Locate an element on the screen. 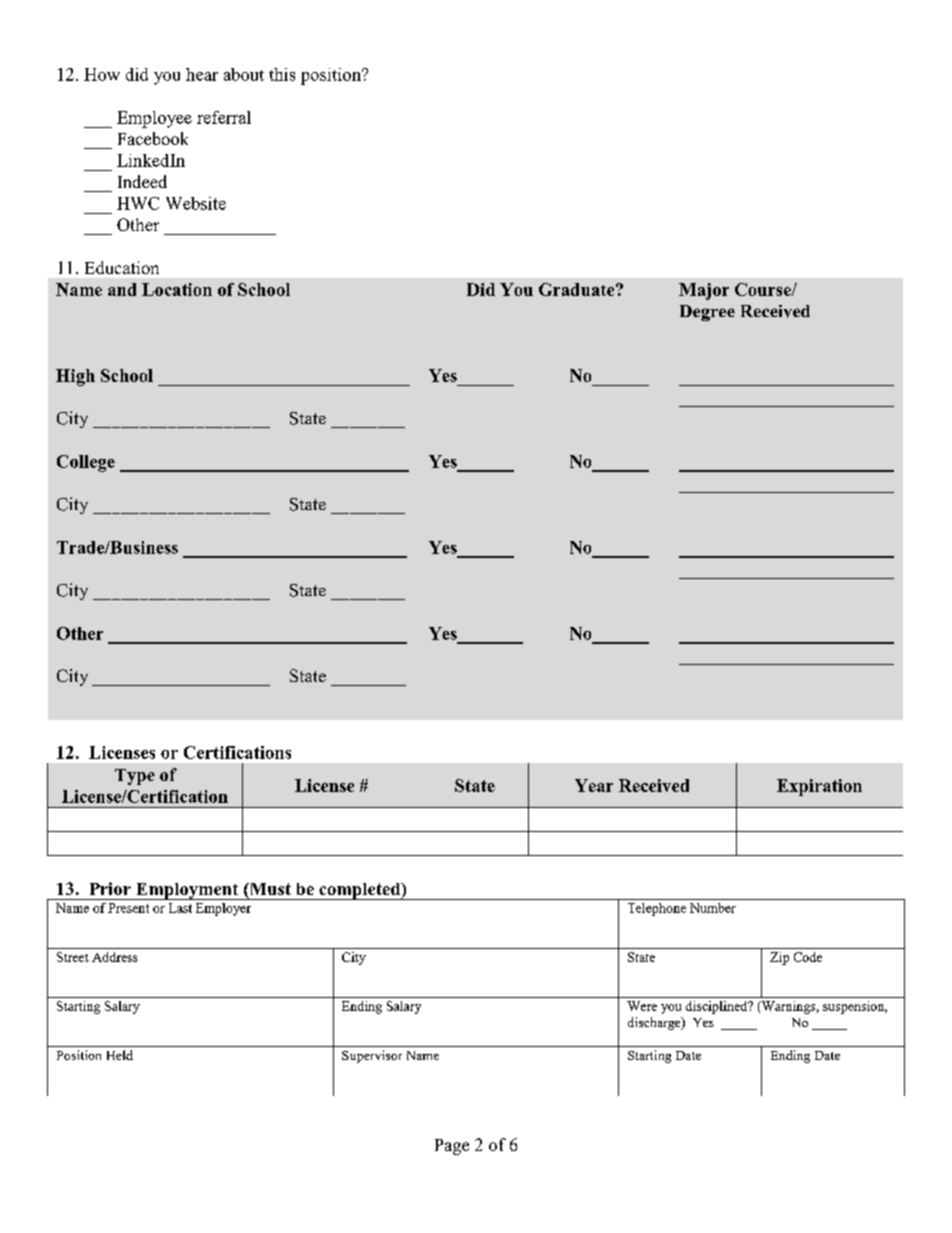  this is located at coordinates (282, 74).
